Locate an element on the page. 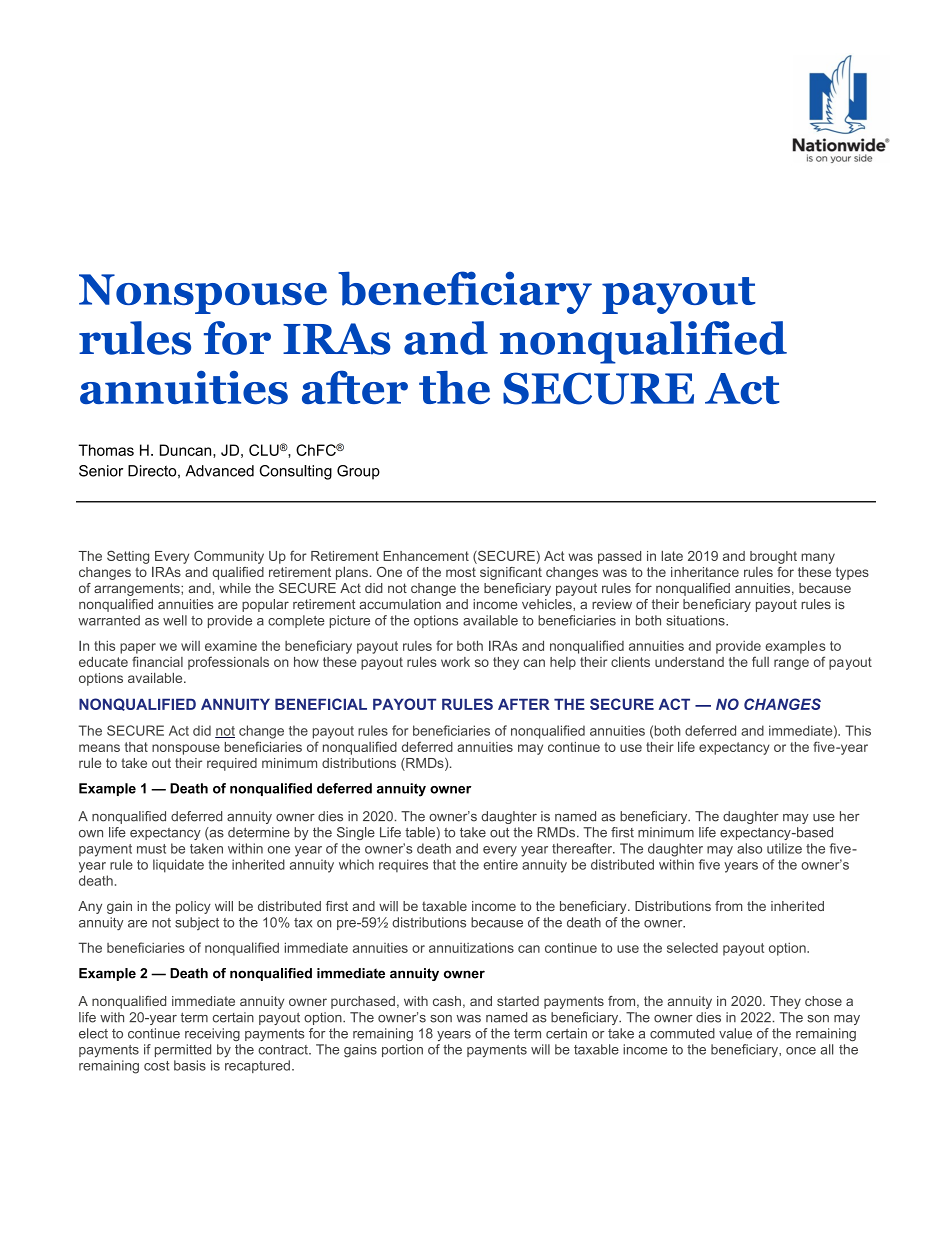 The height and width of the image is (1233, 952). Group is located at coordinates (358, 472).
